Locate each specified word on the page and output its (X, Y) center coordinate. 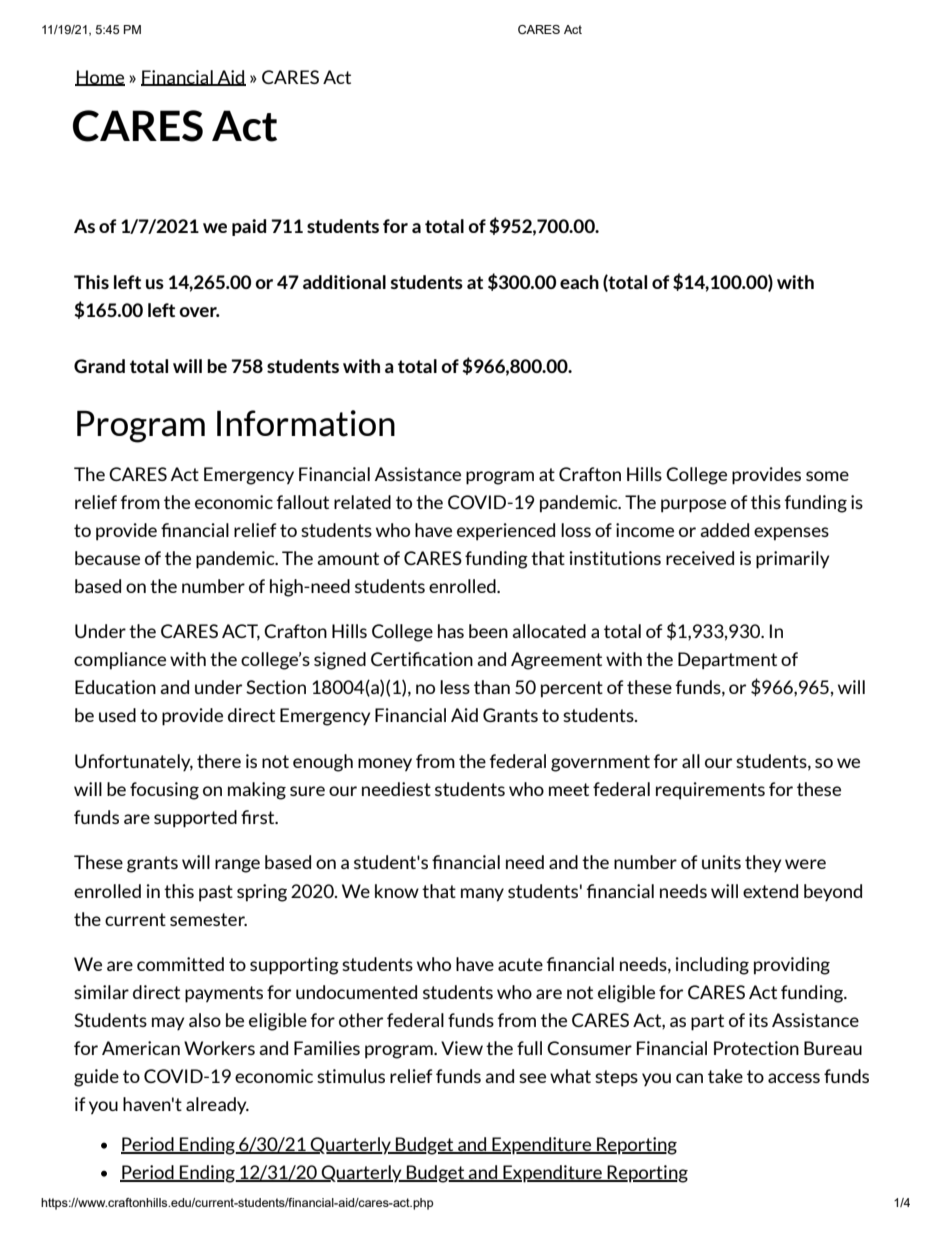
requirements (710, 791)
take (725, 1076)
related (362, 502)
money (385, 765)
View (462, 1048)
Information (306, 423)
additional (344, 282)
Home (100, 78)
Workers (219, 1048)
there (219, 761)
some (827, 476)
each (579, 282)
